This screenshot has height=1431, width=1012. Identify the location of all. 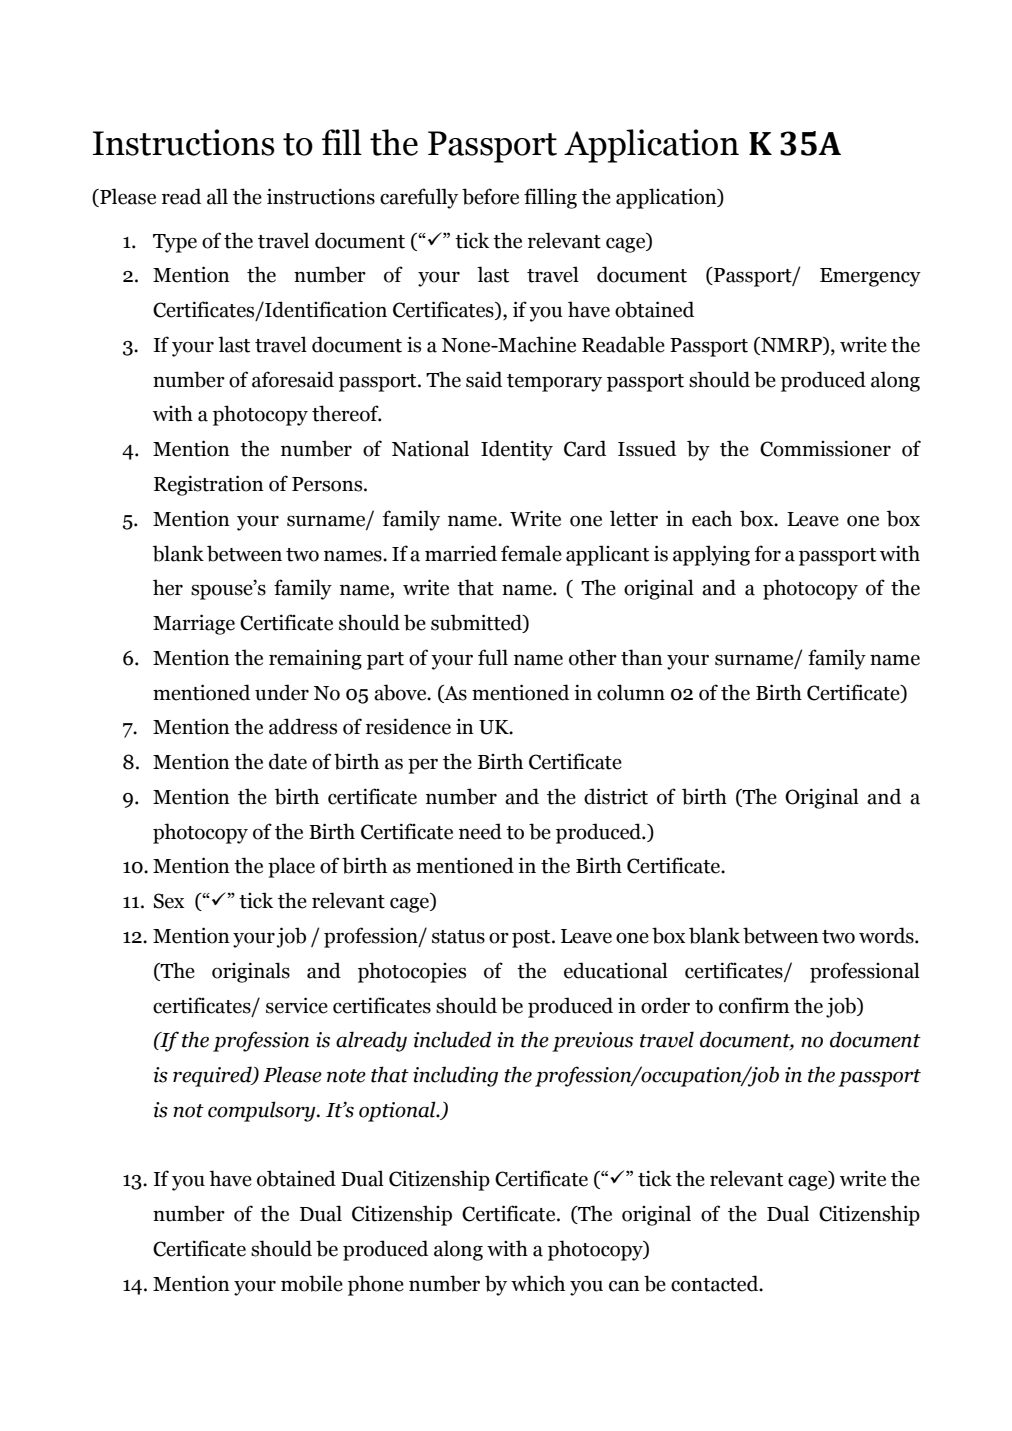
(217, 196).
